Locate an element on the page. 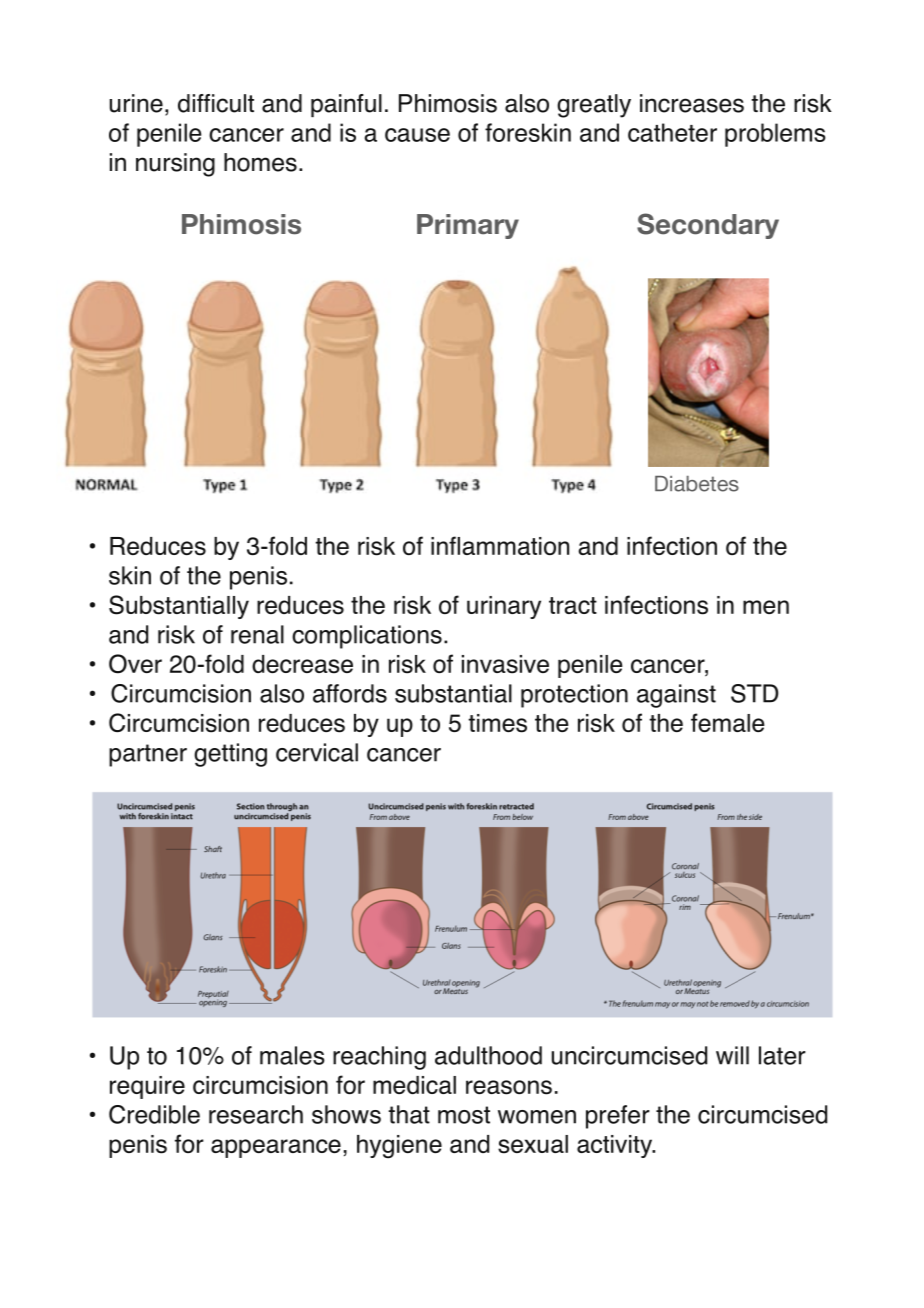 This image has width=924, height=1308. research is located at coordinates (256, 1114).
